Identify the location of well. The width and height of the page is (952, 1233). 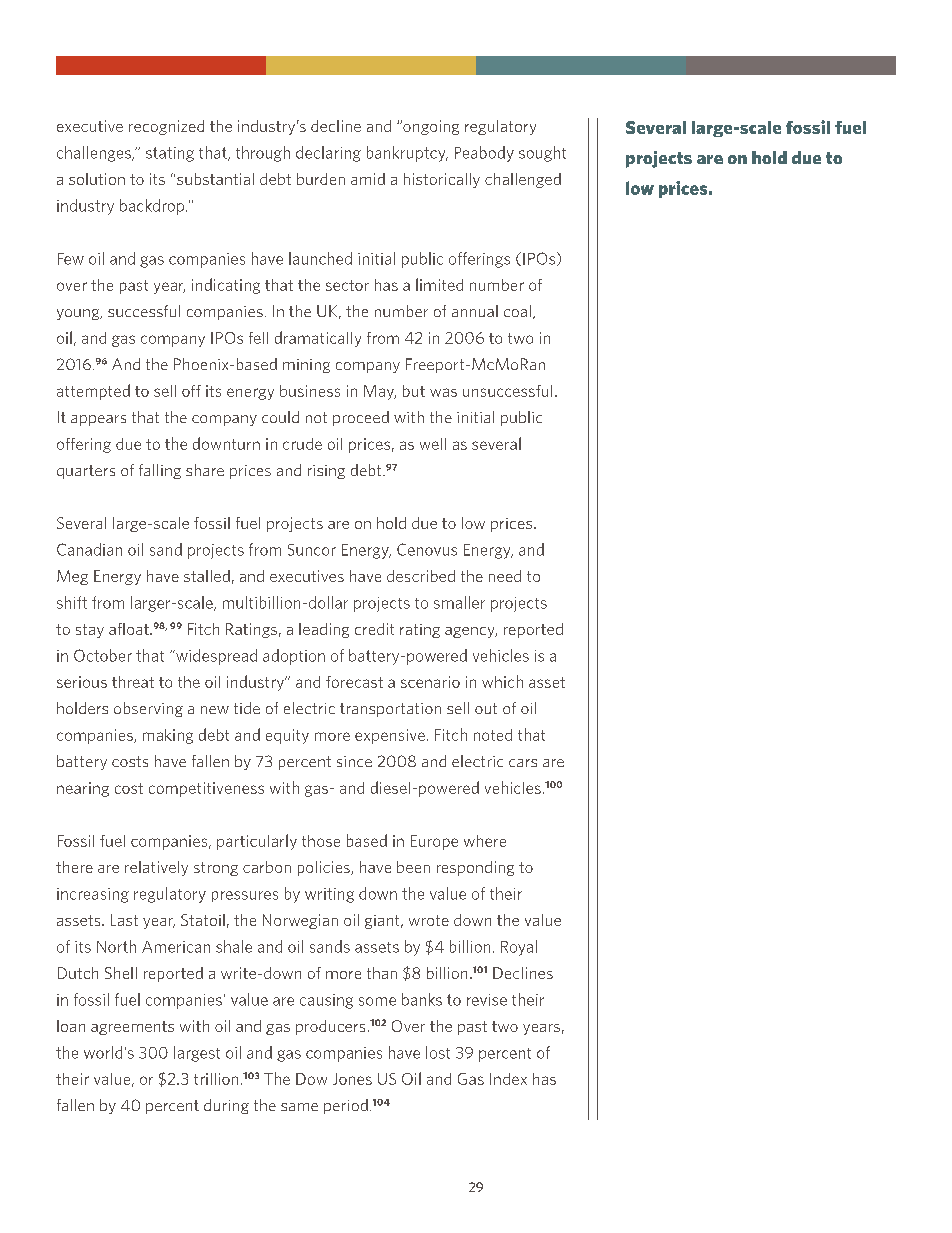
(433, 444).
